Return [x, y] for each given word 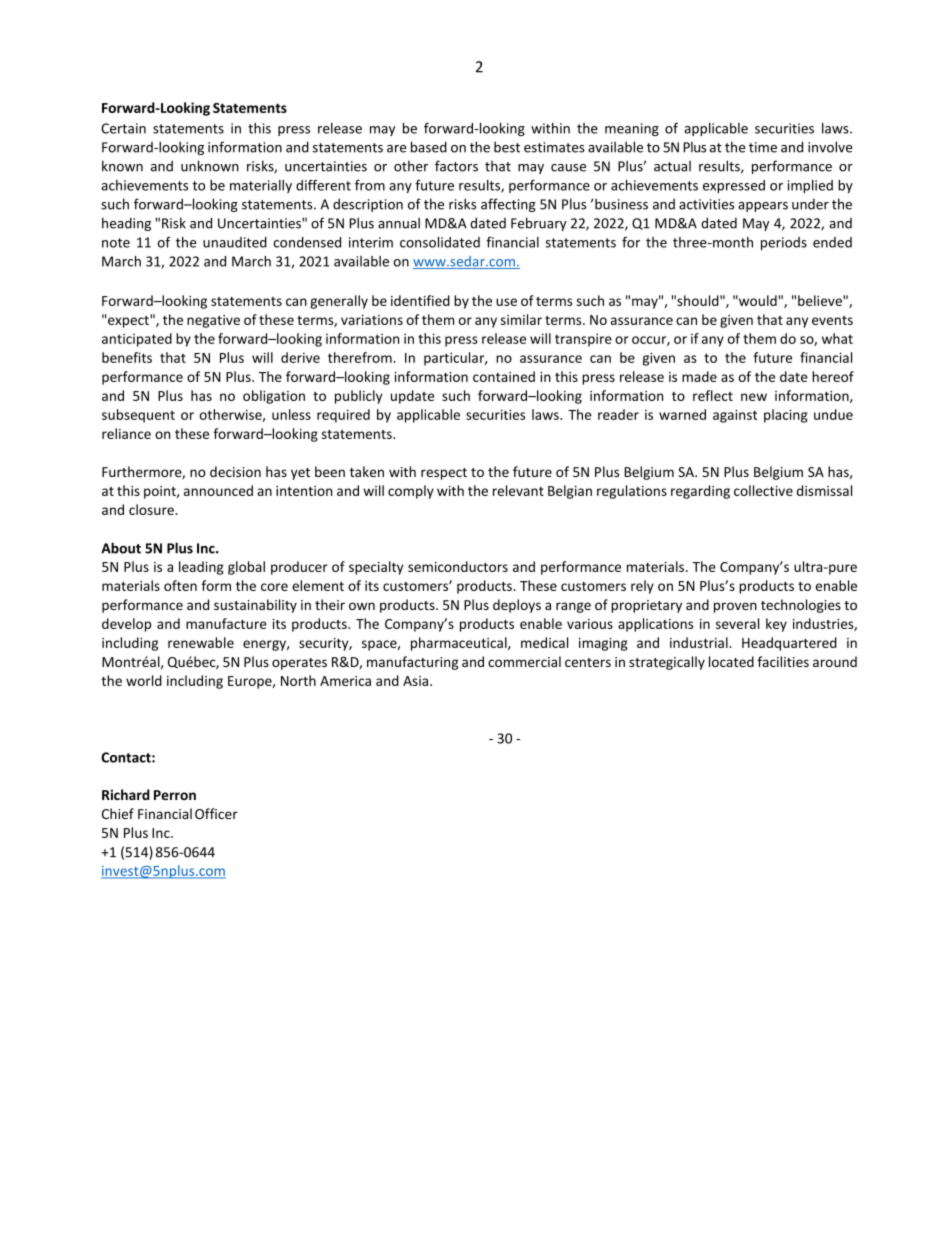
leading [201, 568]
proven [735, 607]
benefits [127, 357]
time [763, 147]
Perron [175, 795]
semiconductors [458, 566]
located [731, 661]
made [699, 376]
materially [261, 186]
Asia [415, 681]
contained [504, 376]
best [507, 147]
